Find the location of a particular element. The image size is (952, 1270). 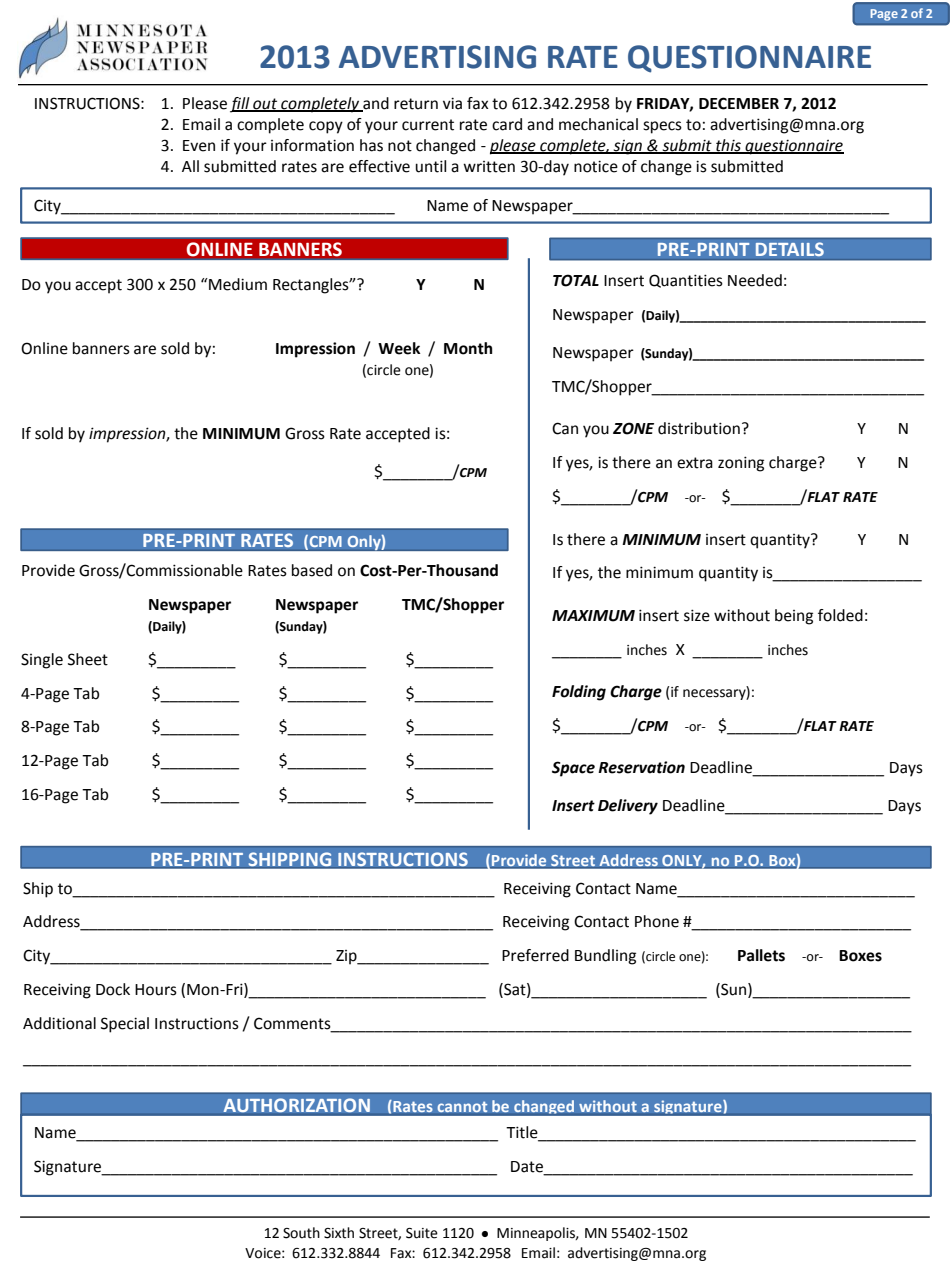

Folding is located at coordinates (579, 693).
